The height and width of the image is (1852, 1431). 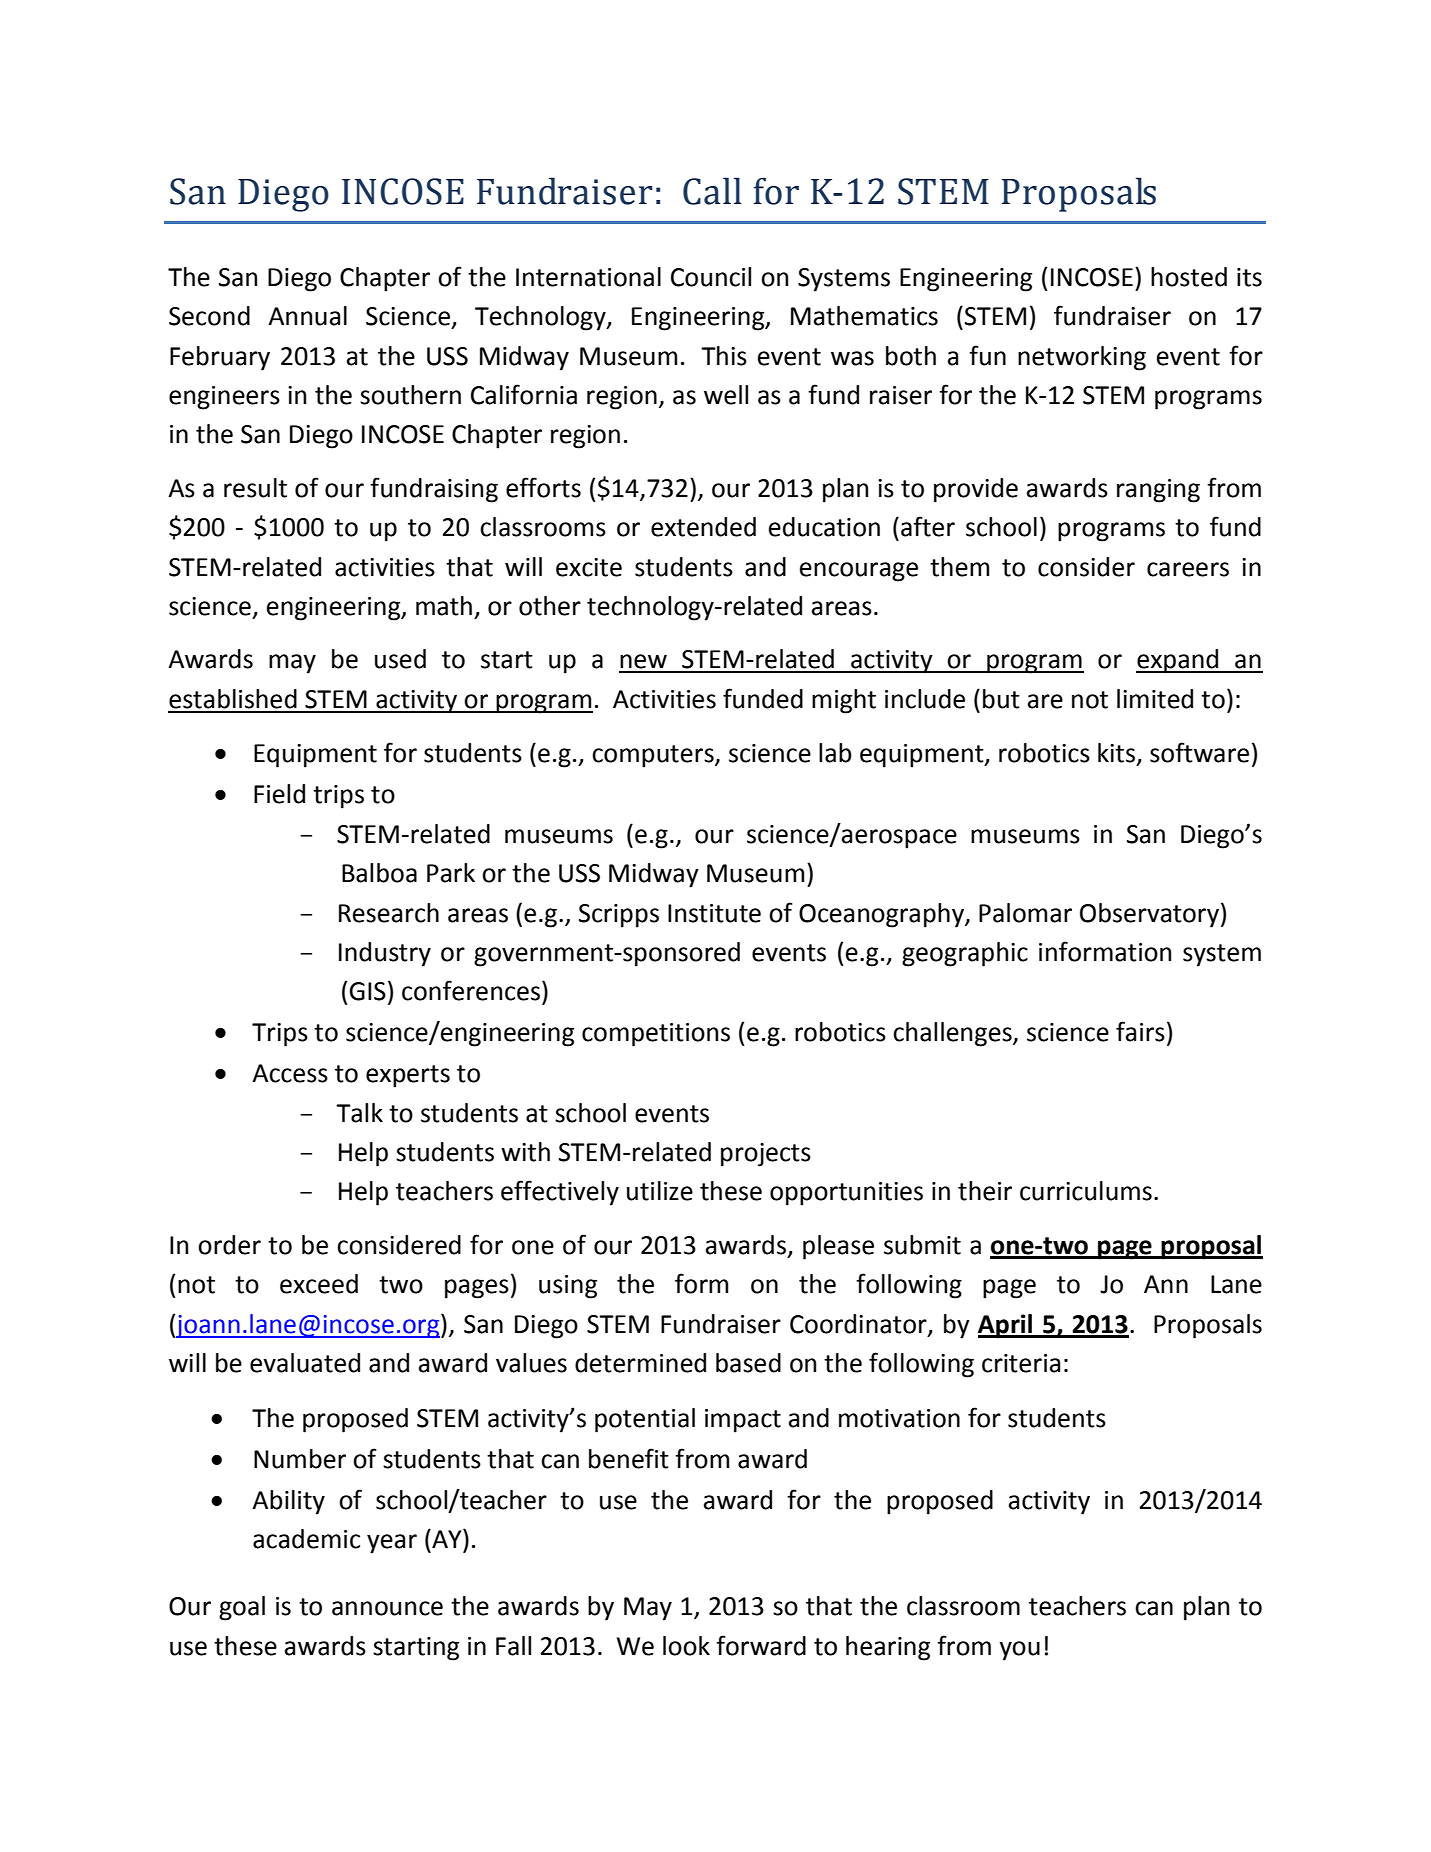 What do you see at coordinates (686, 1646) in the image?
I see `look` at bounding box center [686, 1646].
